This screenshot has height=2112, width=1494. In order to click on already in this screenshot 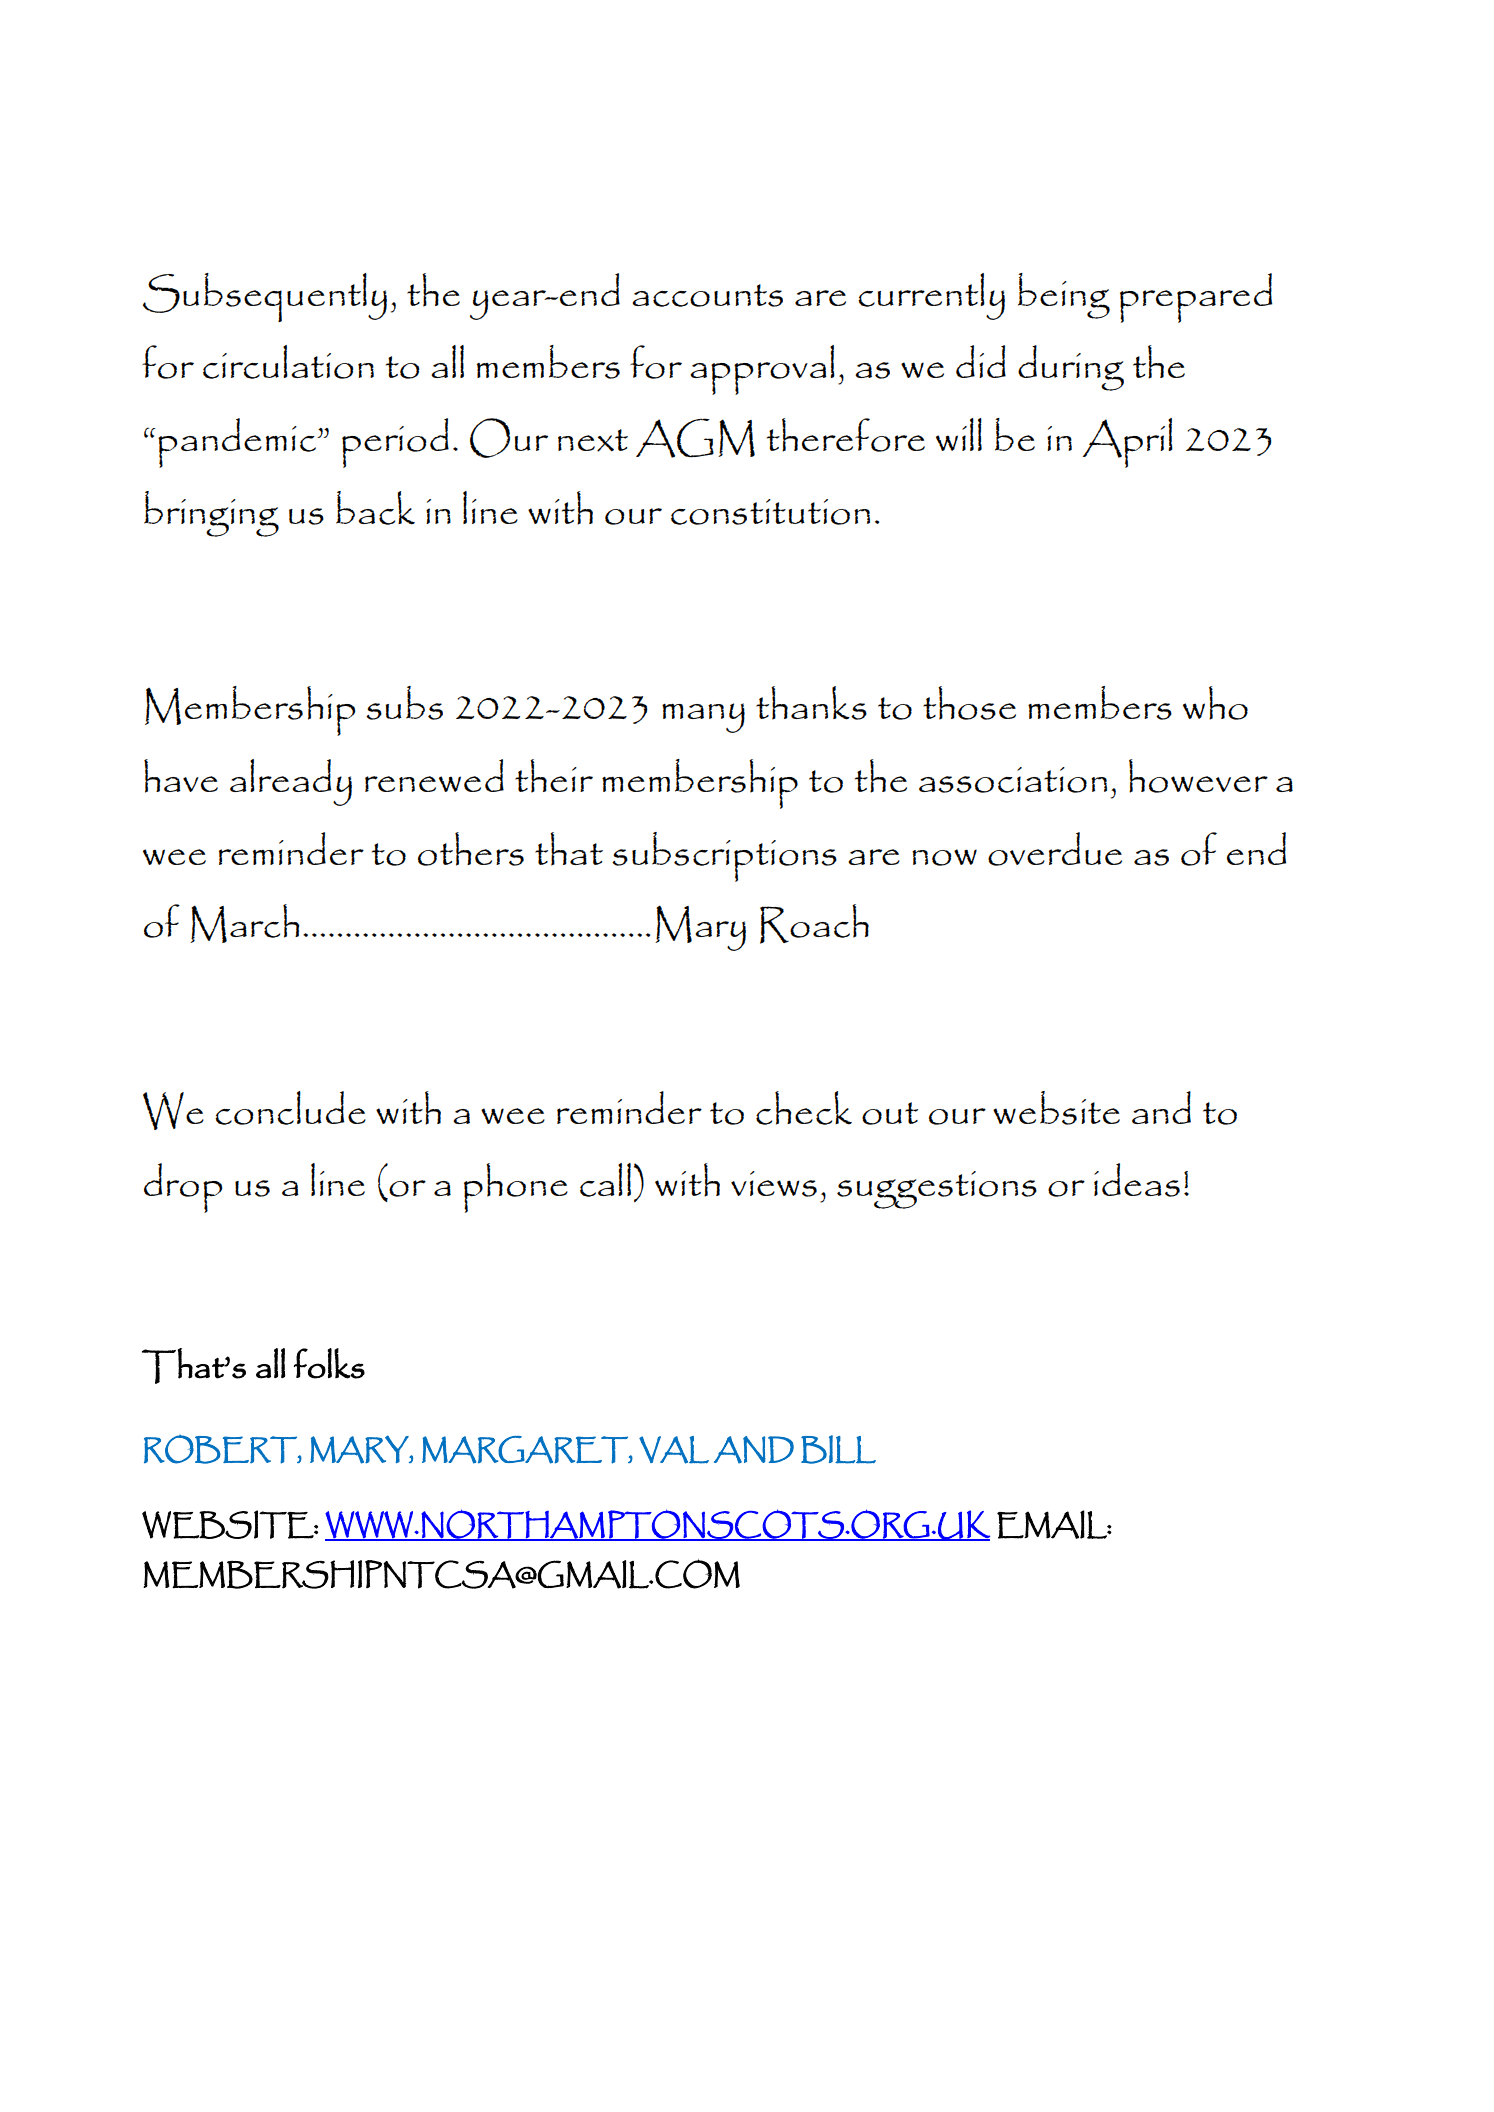, I will do `click(291, 782)`.
